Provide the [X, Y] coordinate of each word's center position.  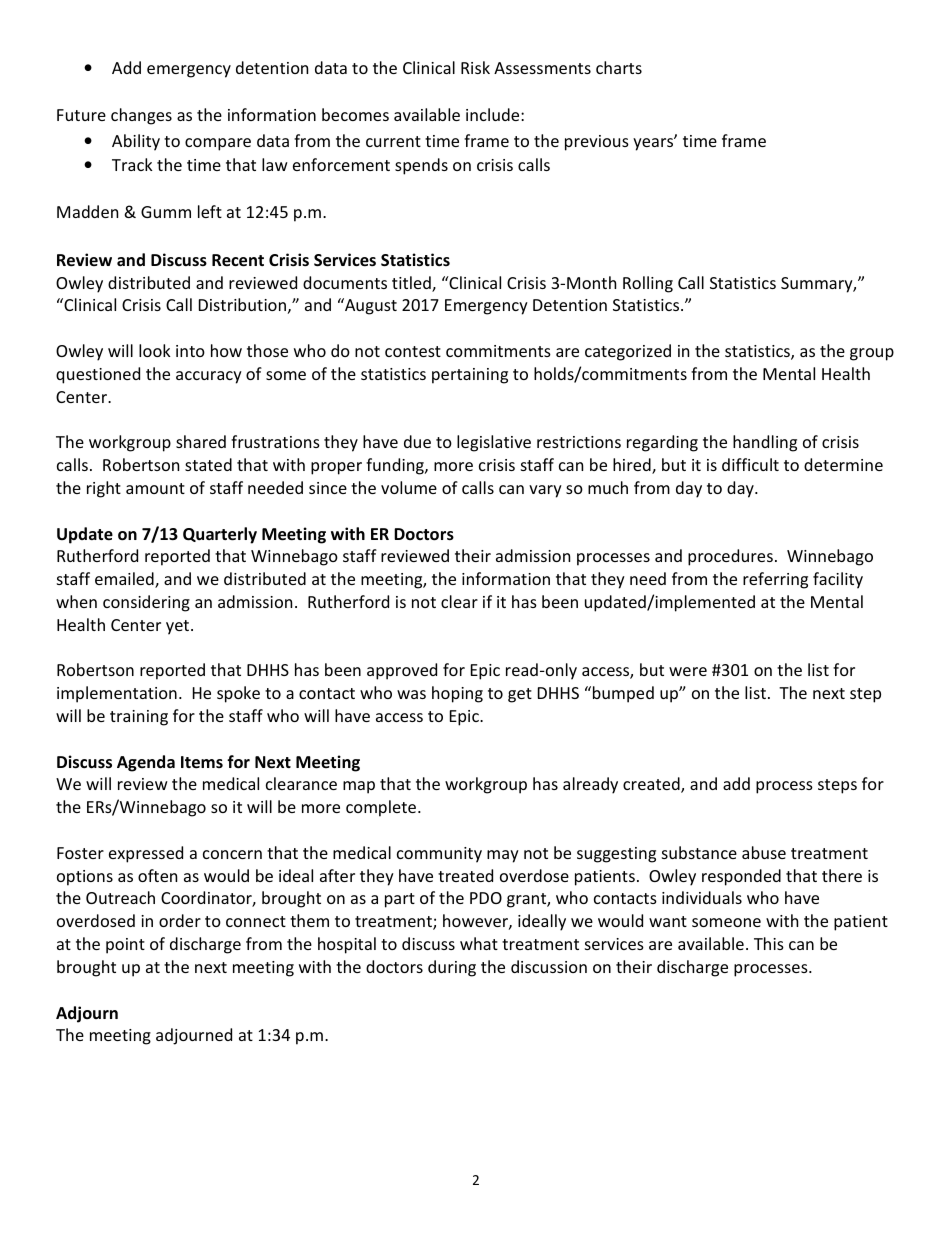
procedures [730, 557]
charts [619, 67]
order [180, 920]
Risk [475, 67]
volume [409, 487]
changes [141, 116]
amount [155, 488]
